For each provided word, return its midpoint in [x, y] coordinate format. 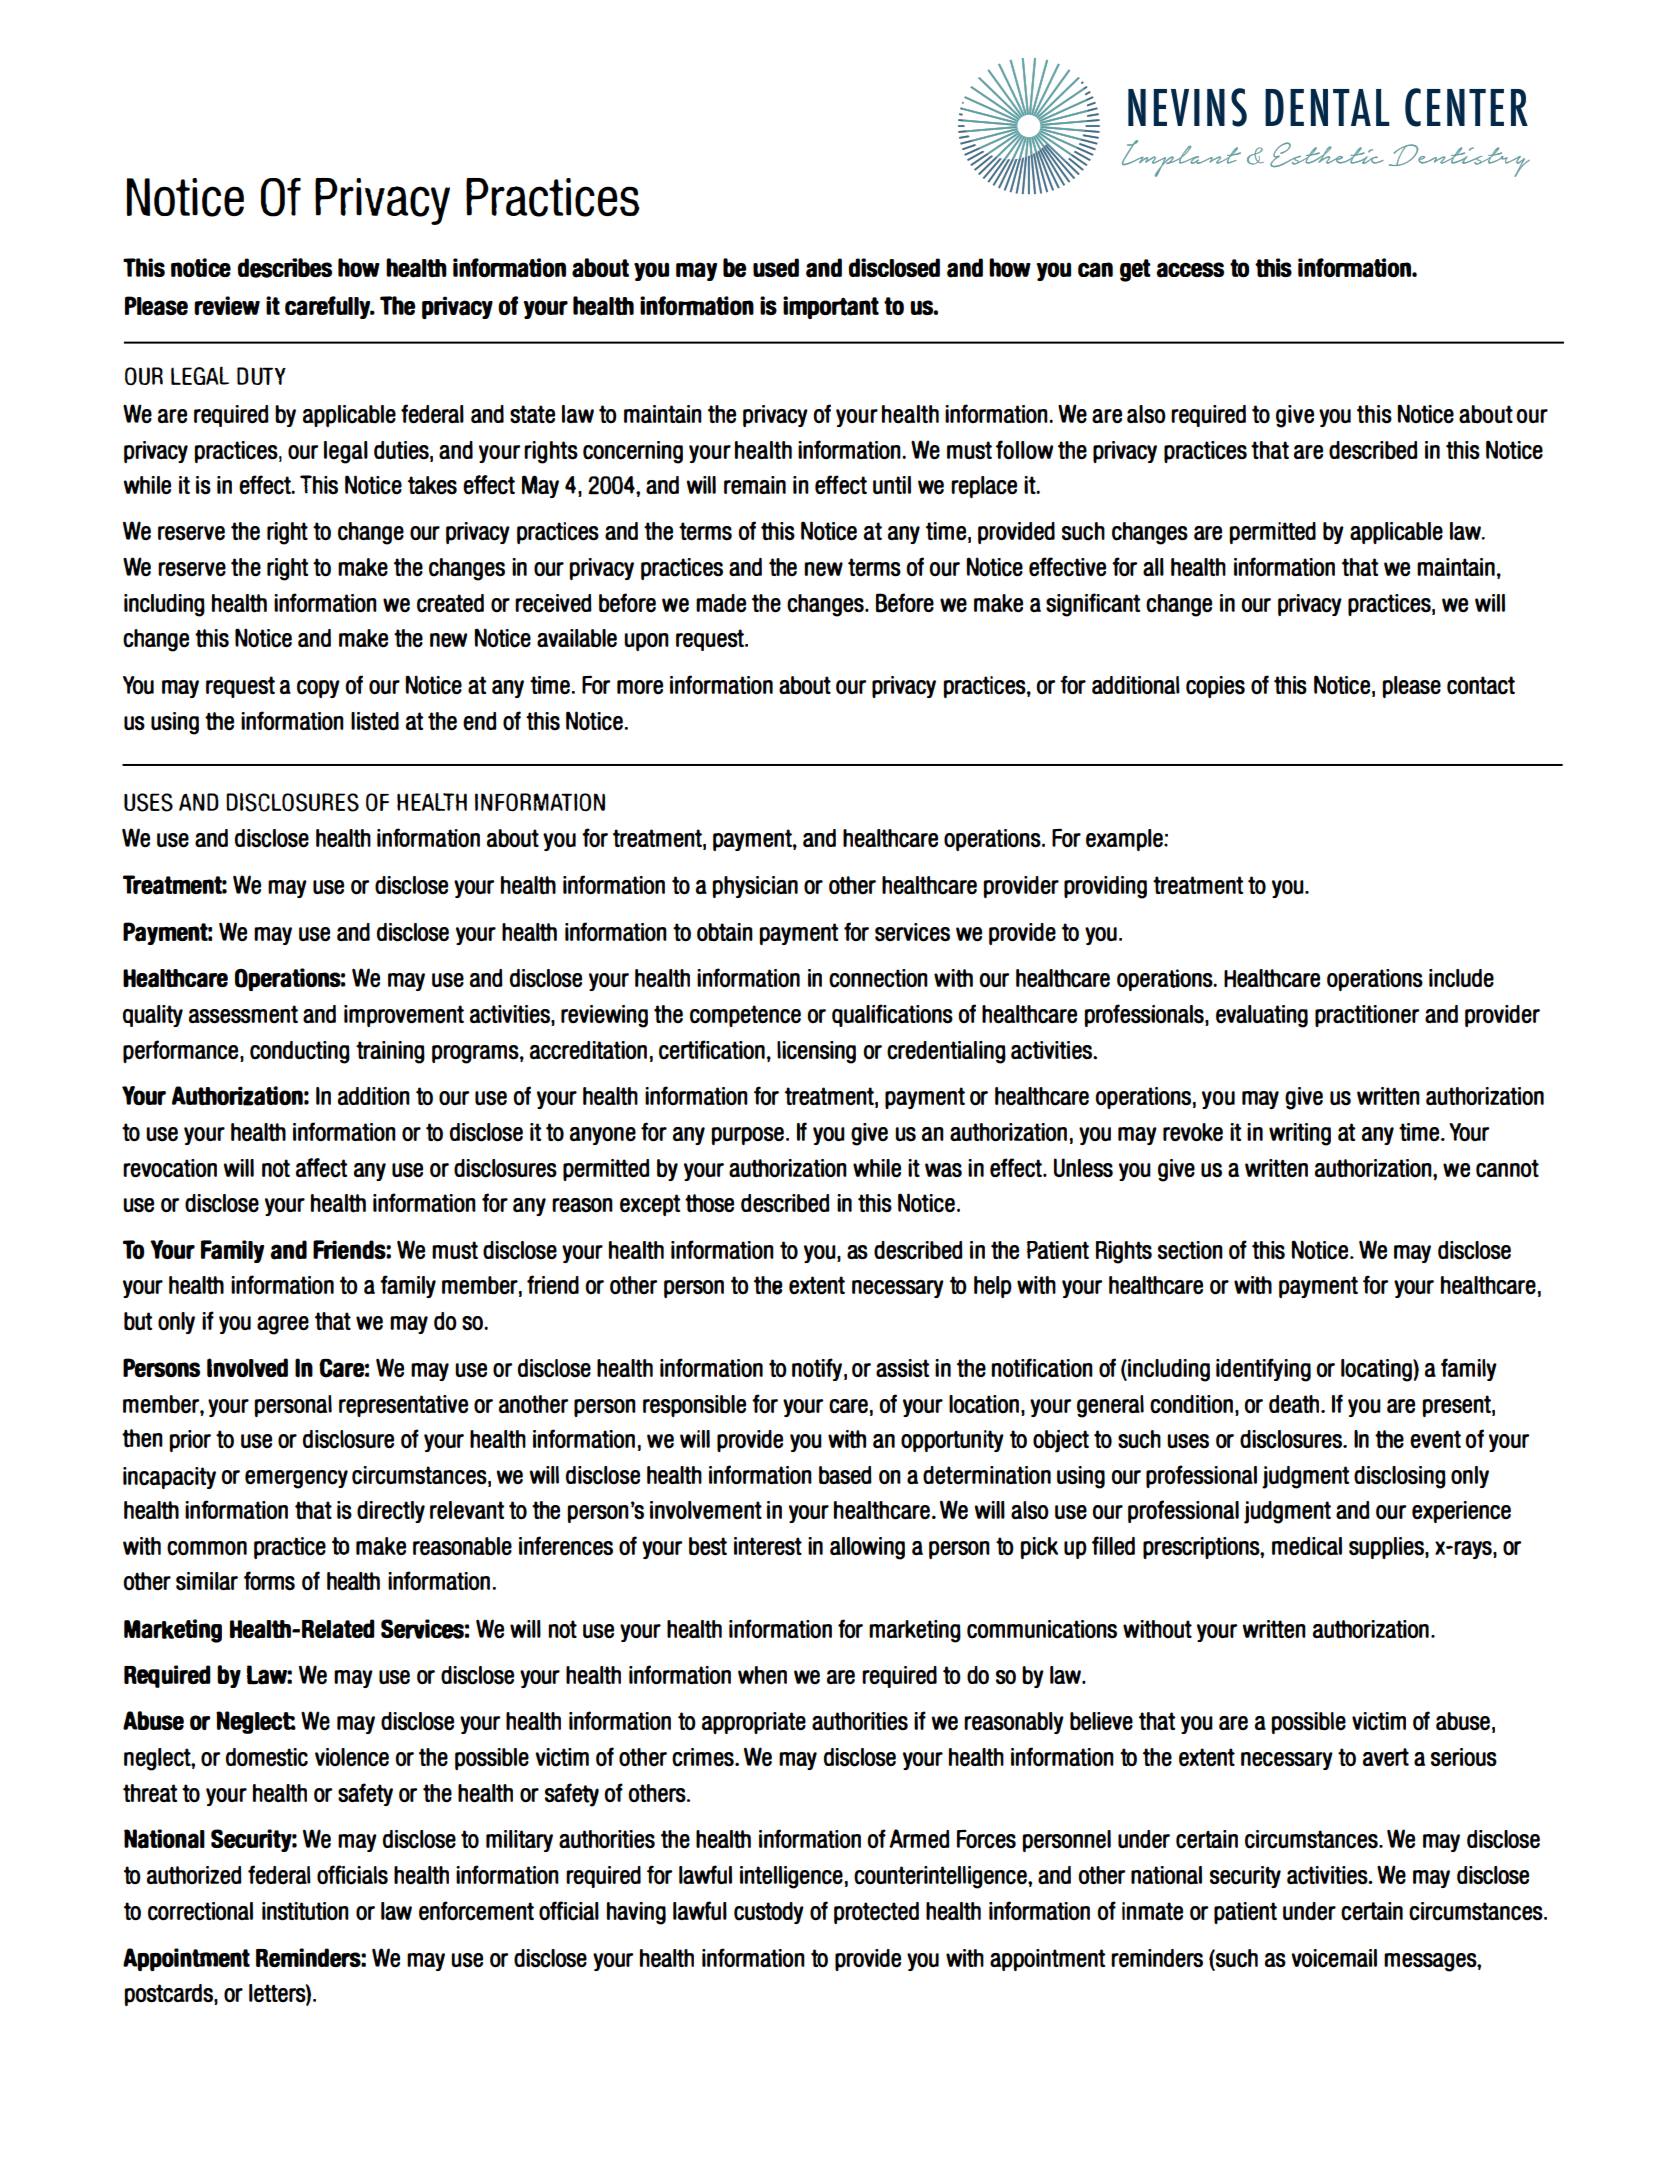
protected [876, 1913]
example [1125, 840]
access [1190, 270]
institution [305, 1911]
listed [375, 721]
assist [903, 1368]
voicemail [1334, 1958]
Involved [247, 1367]
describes [284, 268]
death [1295, 1404]
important [831, 307]
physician [755, 887]
